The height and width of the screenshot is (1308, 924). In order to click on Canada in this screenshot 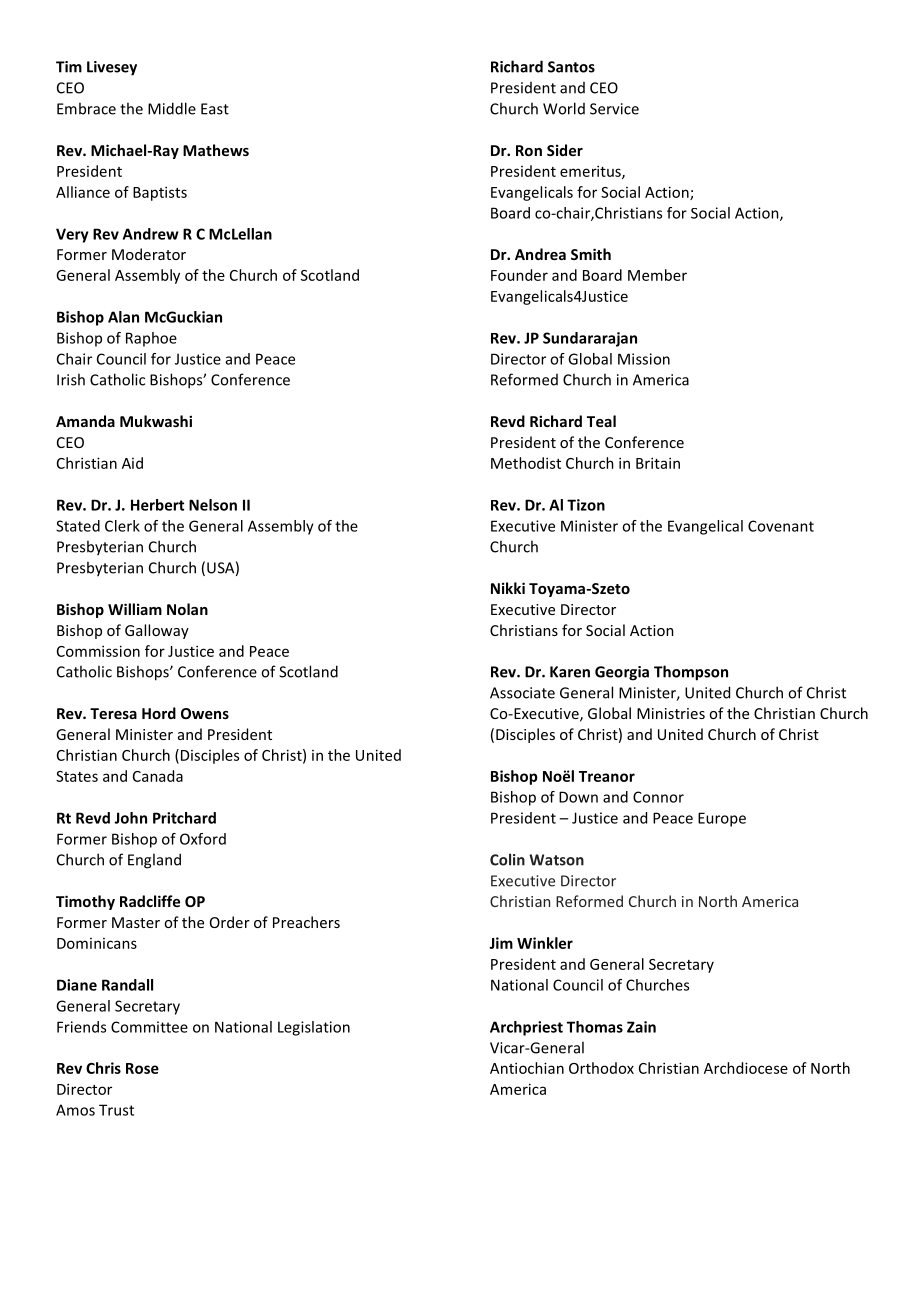, I will do `click(158, 776)`.
